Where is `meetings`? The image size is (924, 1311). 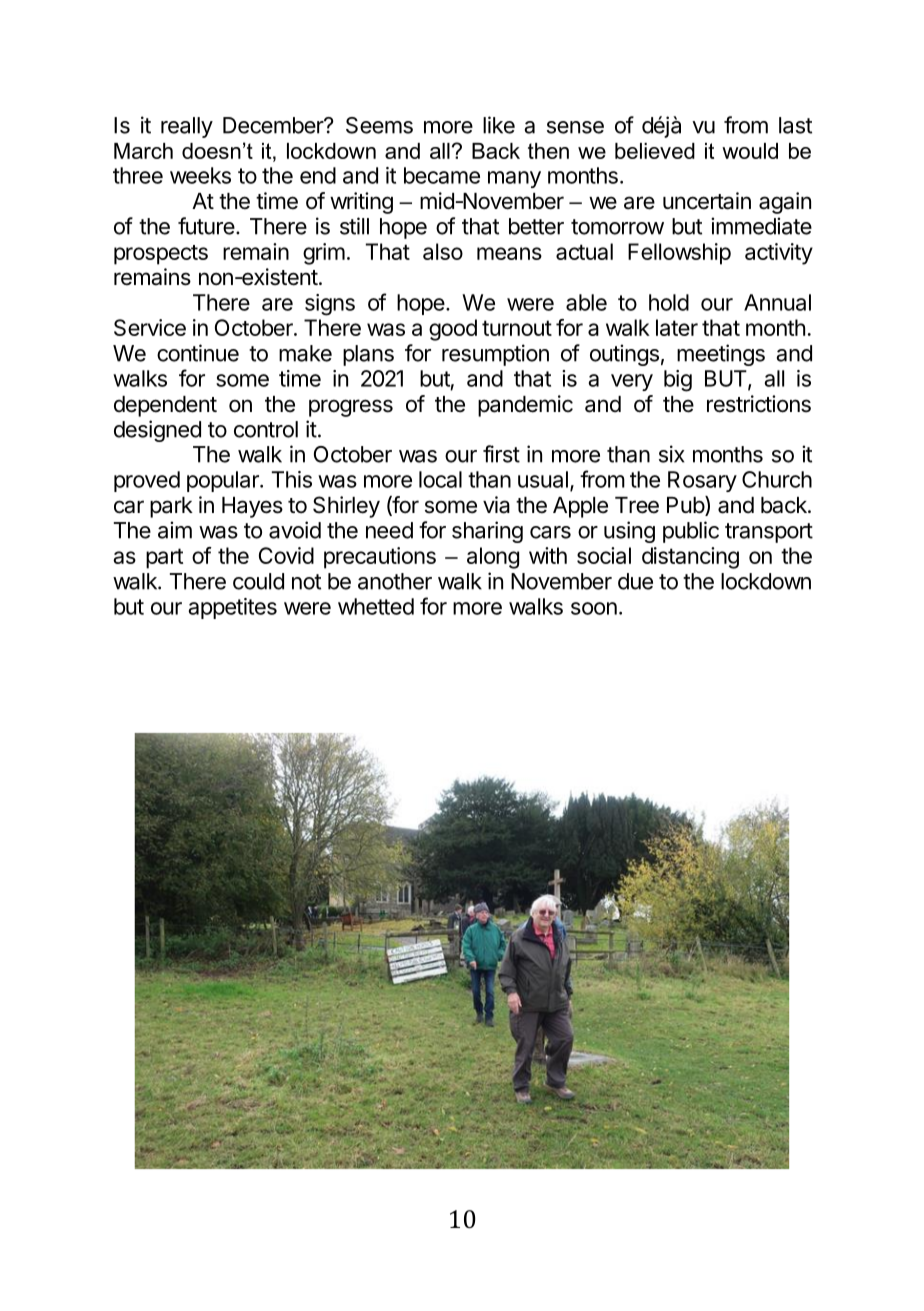
meetings is located at coordinates (721, 355).
